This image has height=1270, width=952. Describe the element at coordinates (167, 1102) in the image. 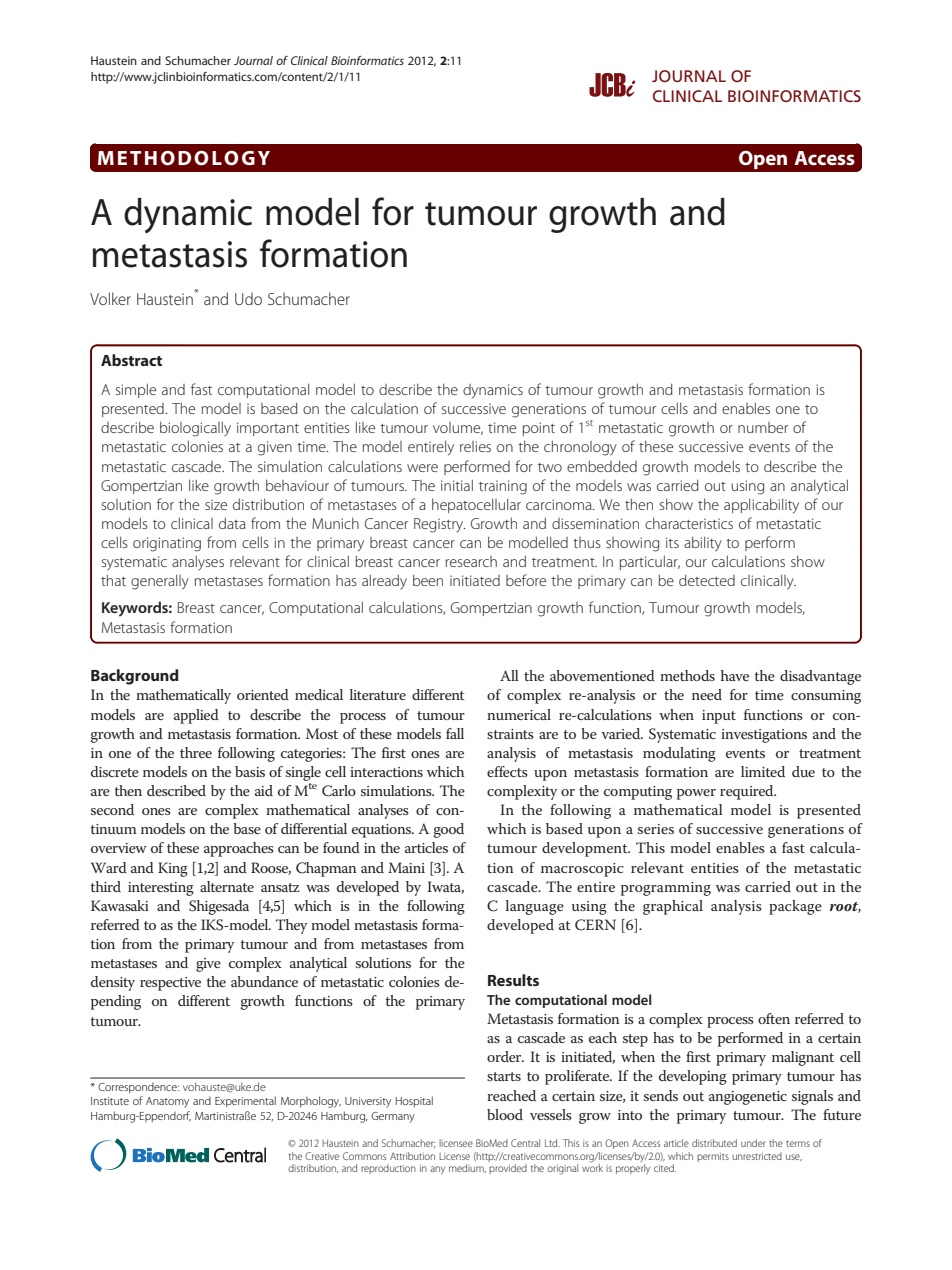

I see `Anatomy` at that location.
